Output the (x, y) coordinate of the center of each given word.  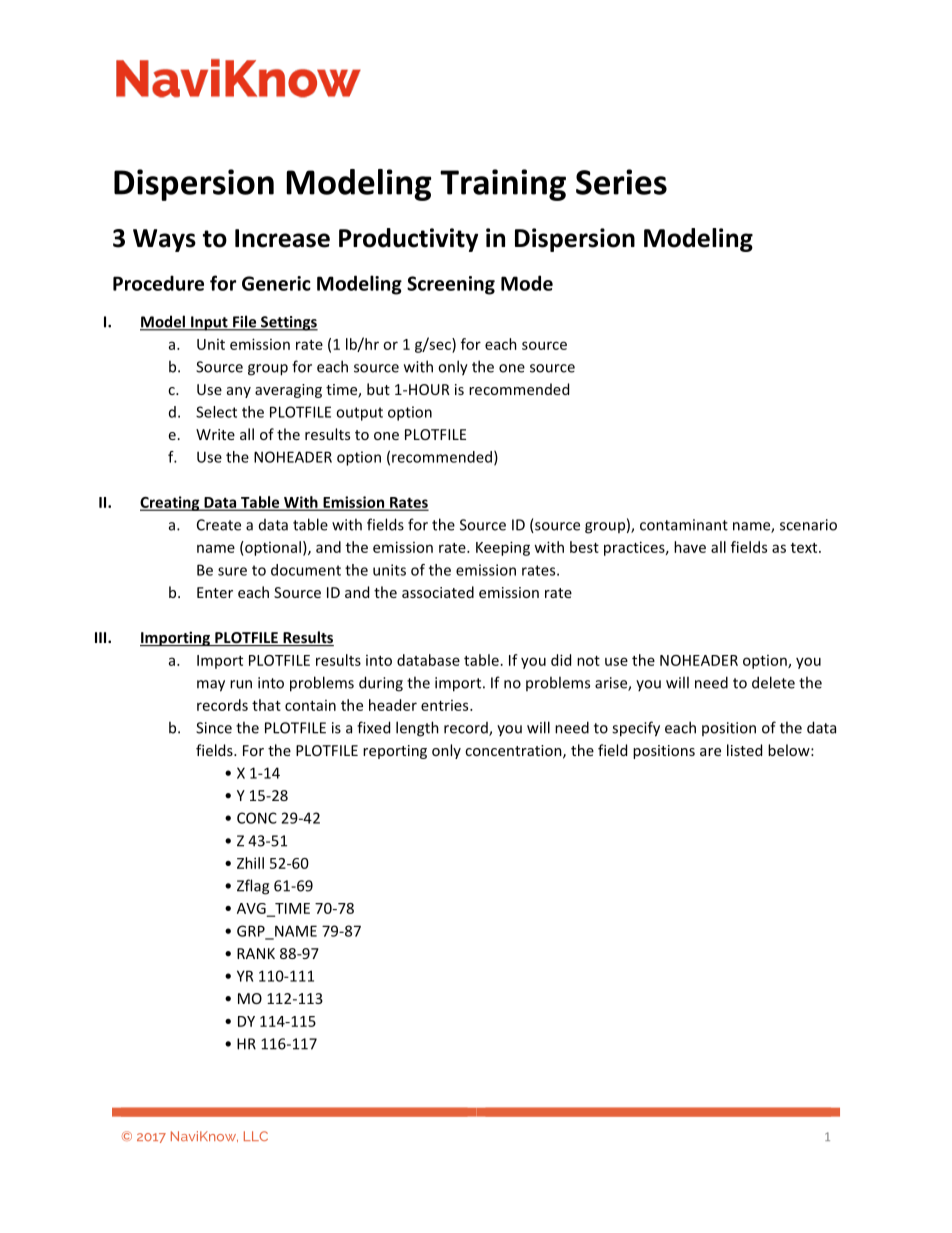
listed (744, 750)
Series (621, 182)
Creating (171, 503)
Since (214, 728)
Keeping (503, 548)
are (710, 752)
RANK (256, 953)
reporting (395, 752)
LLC (256, 1136)
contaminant (684, 525)
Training (503, 185)
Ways (164, 240)
